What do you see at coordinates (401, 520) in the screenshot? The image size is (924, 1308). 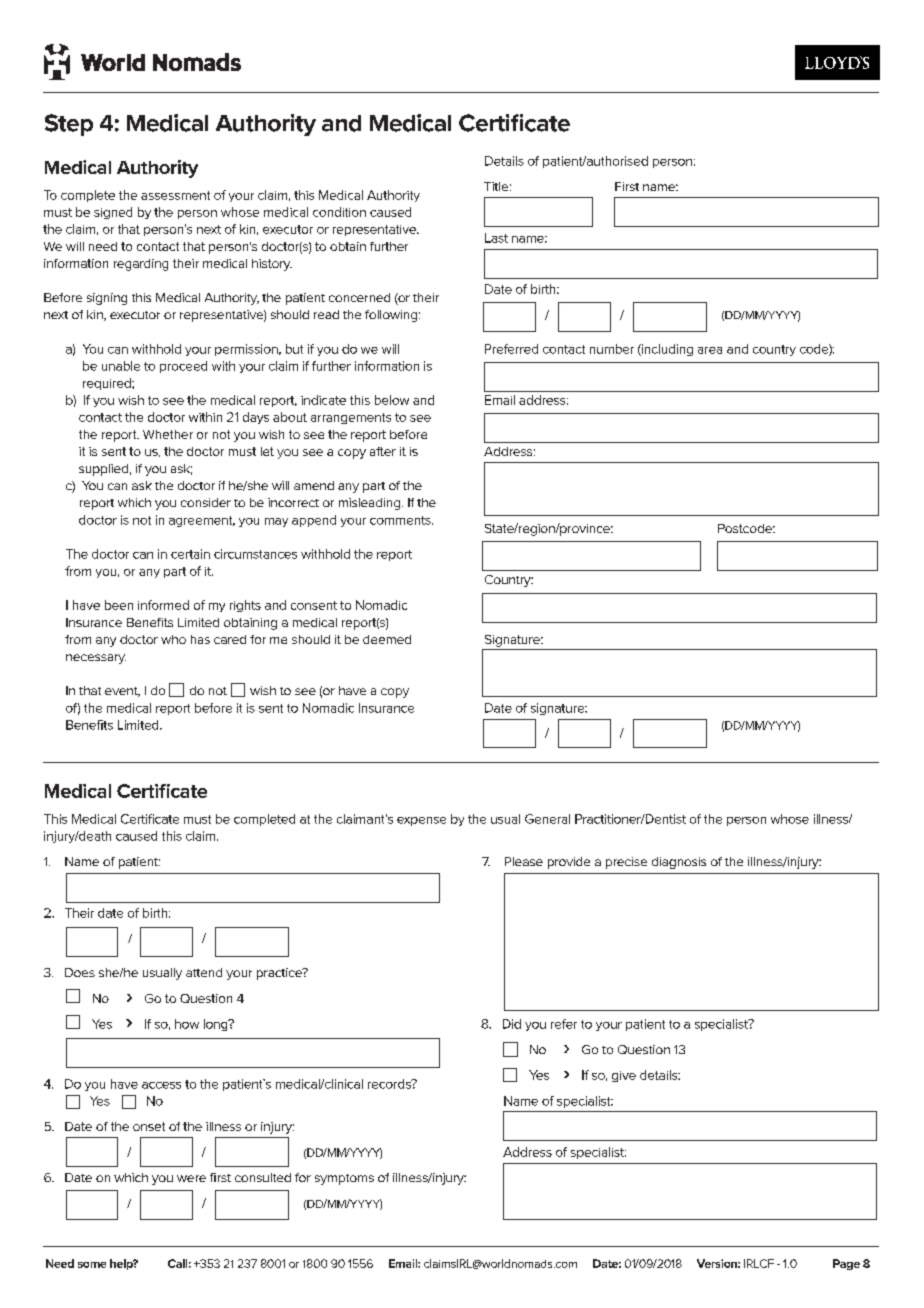 I see `comments` at bounding box center [401, 520].
